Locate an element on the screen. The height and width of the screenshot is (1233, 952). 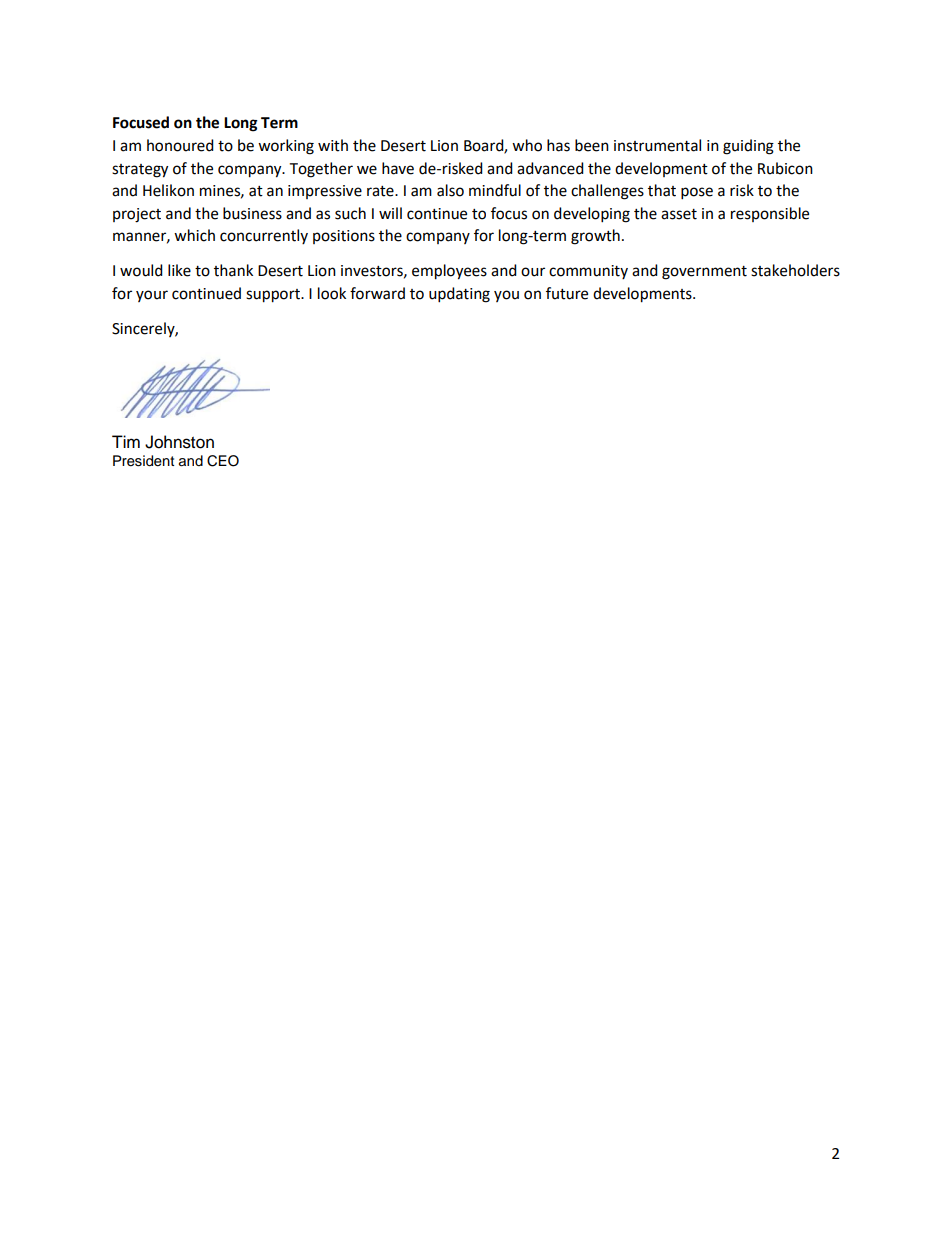
who is located at coordinates (527, 145).
